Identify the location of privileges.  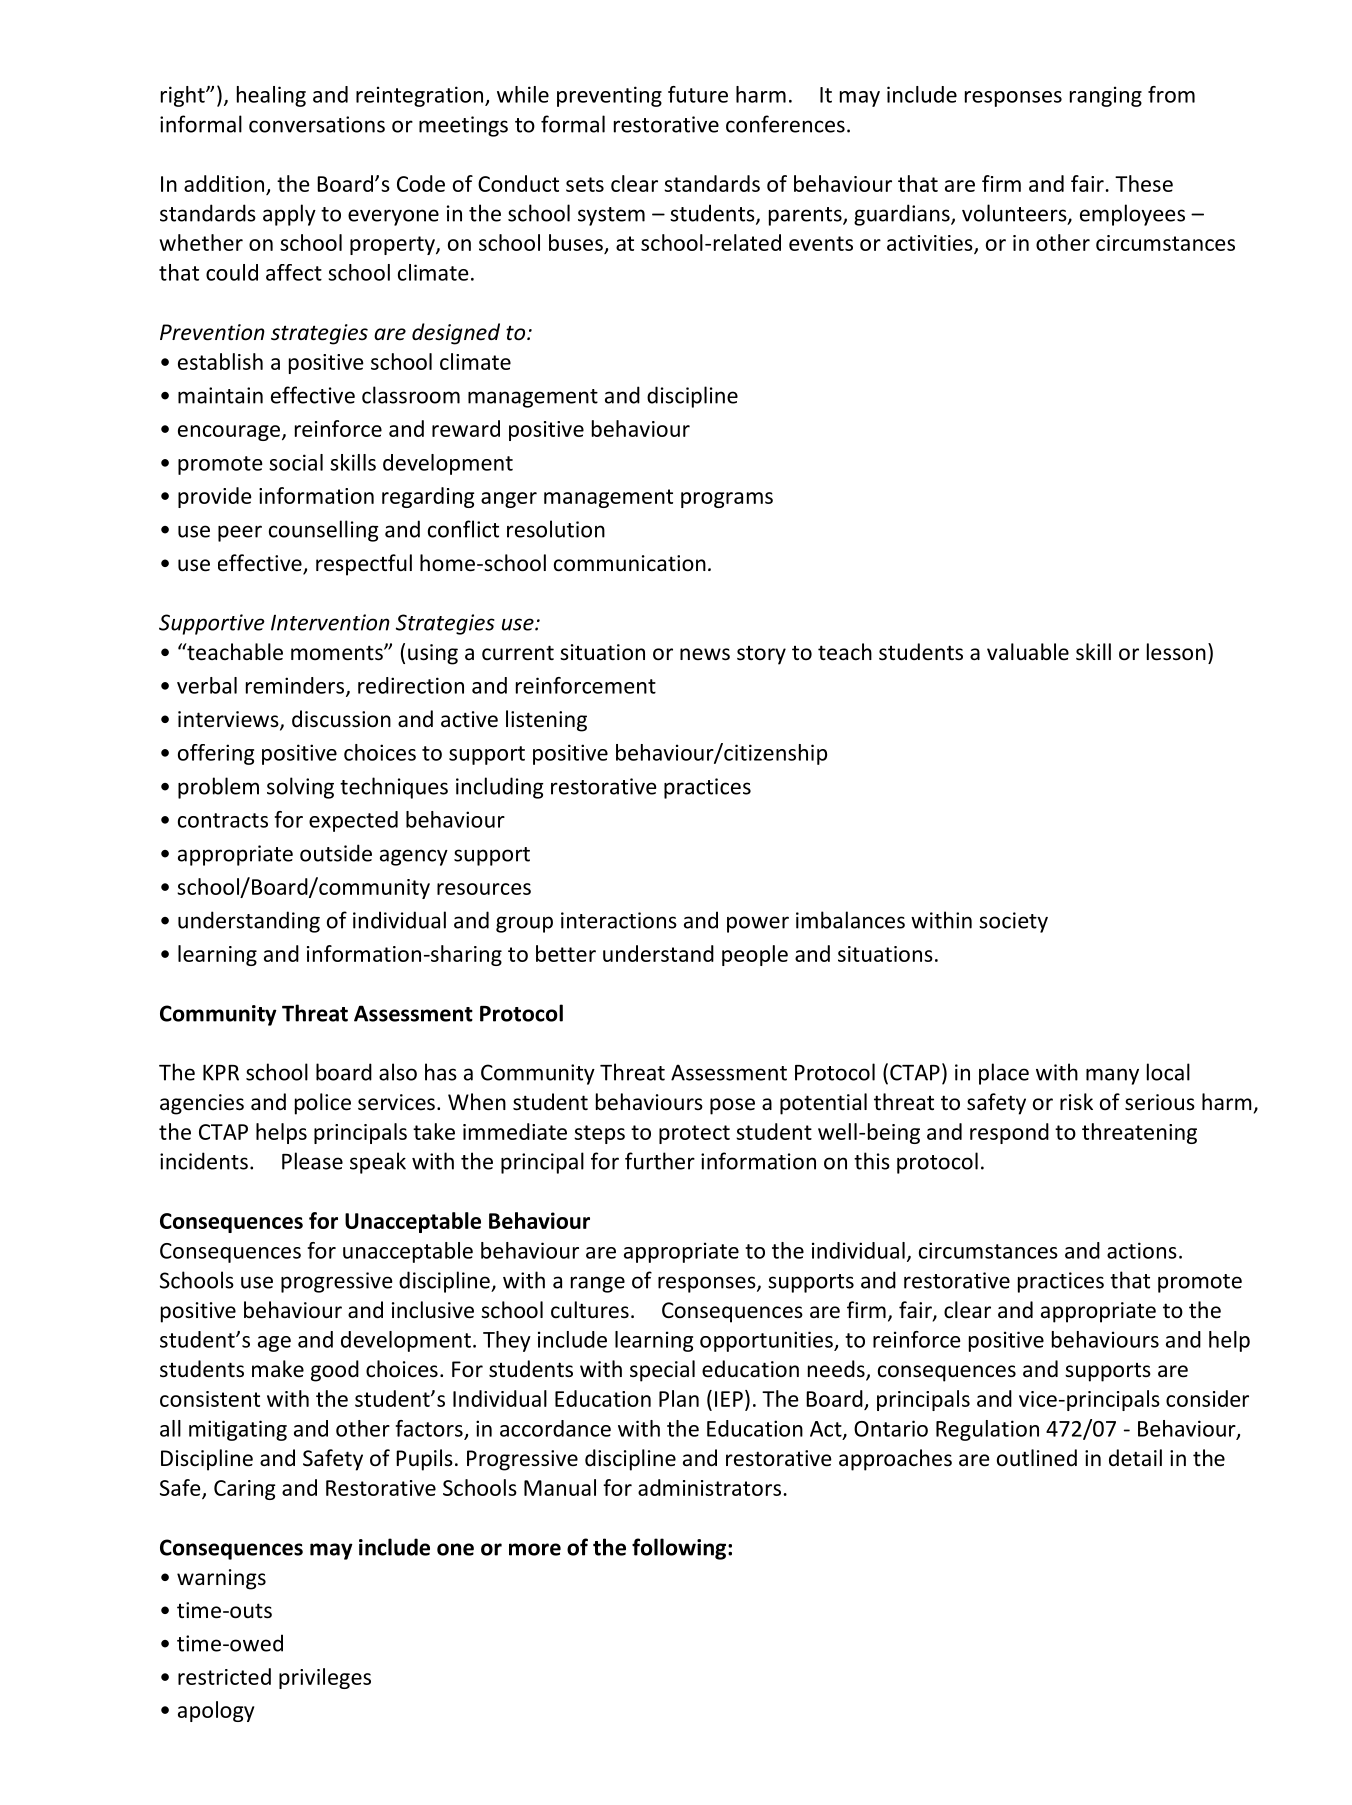
(325, 1678).
